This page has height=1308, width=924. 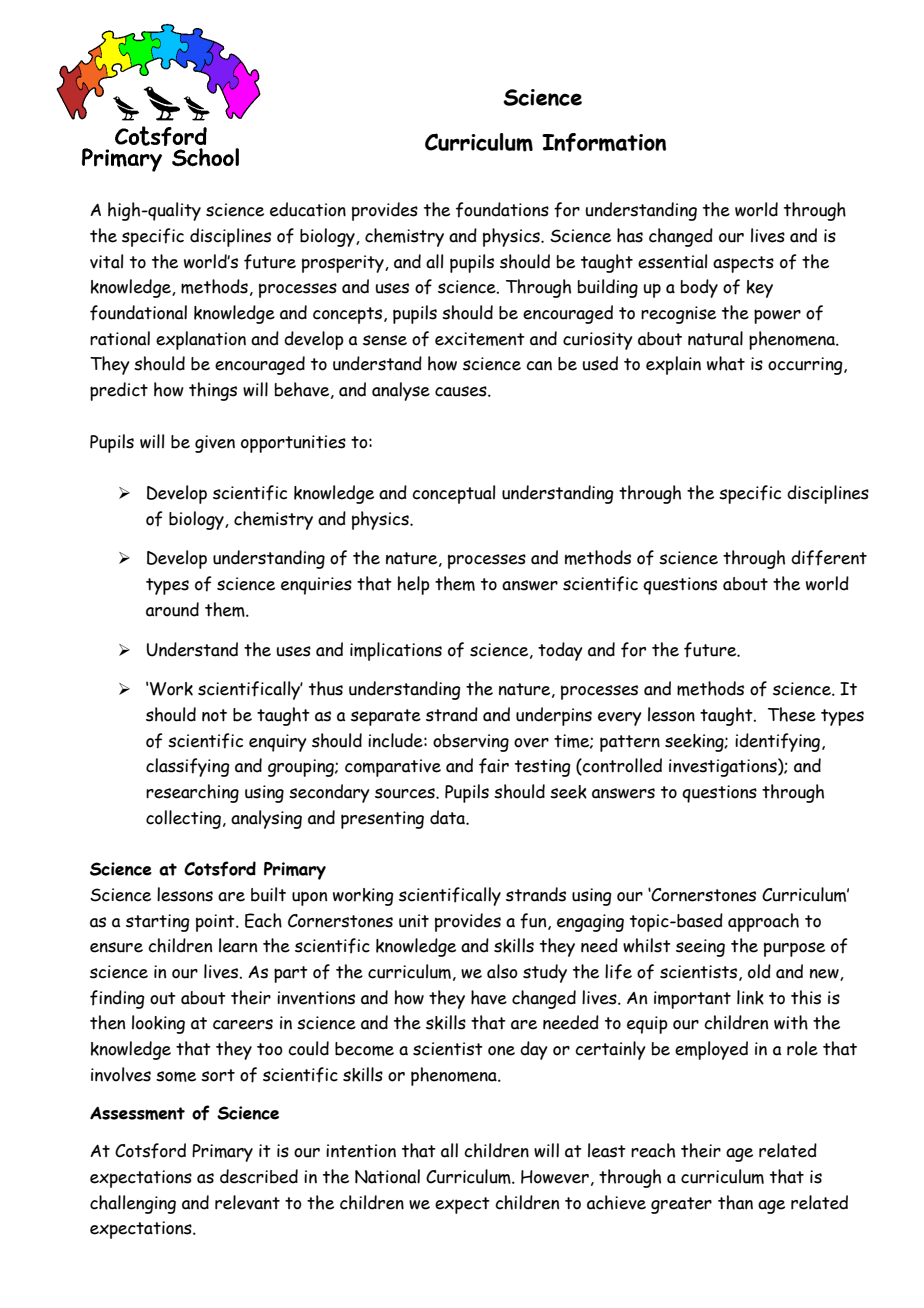 I want to click on sources, so click(x=406, y=793).
